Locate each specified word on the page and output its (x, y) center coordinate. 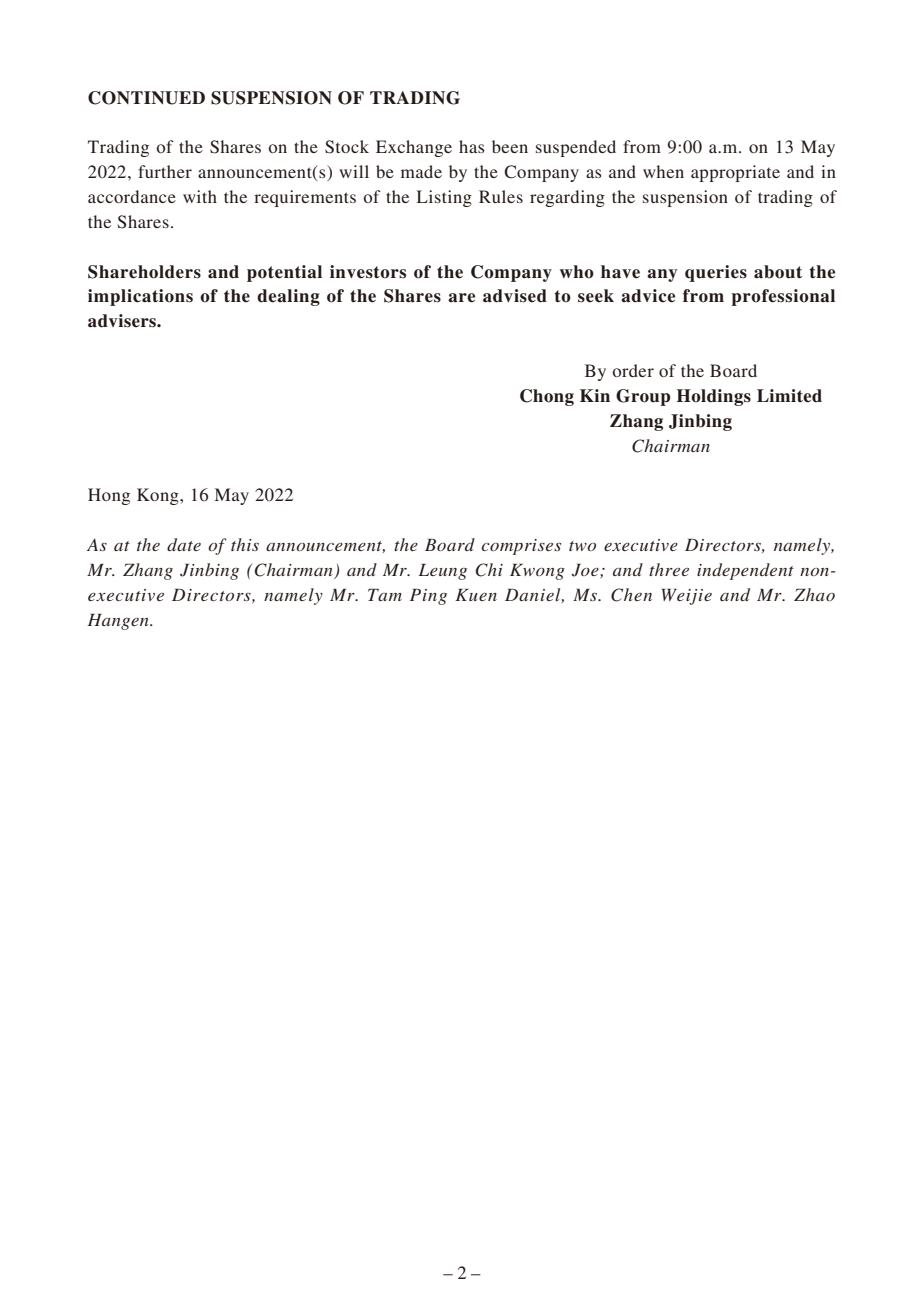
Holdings (714, 397)
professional (783, 297)
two (582, 546)
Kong (159, 496)
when (663, 171)
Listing (444, 198)
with (200, 196)
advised (515, 296)
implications (140, 297)
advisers (123, 321)
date (184, 544)
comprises (521, 547)
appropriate (735, 173)
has (472, 146)
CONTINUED (146, 98)
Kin (595, 395)
